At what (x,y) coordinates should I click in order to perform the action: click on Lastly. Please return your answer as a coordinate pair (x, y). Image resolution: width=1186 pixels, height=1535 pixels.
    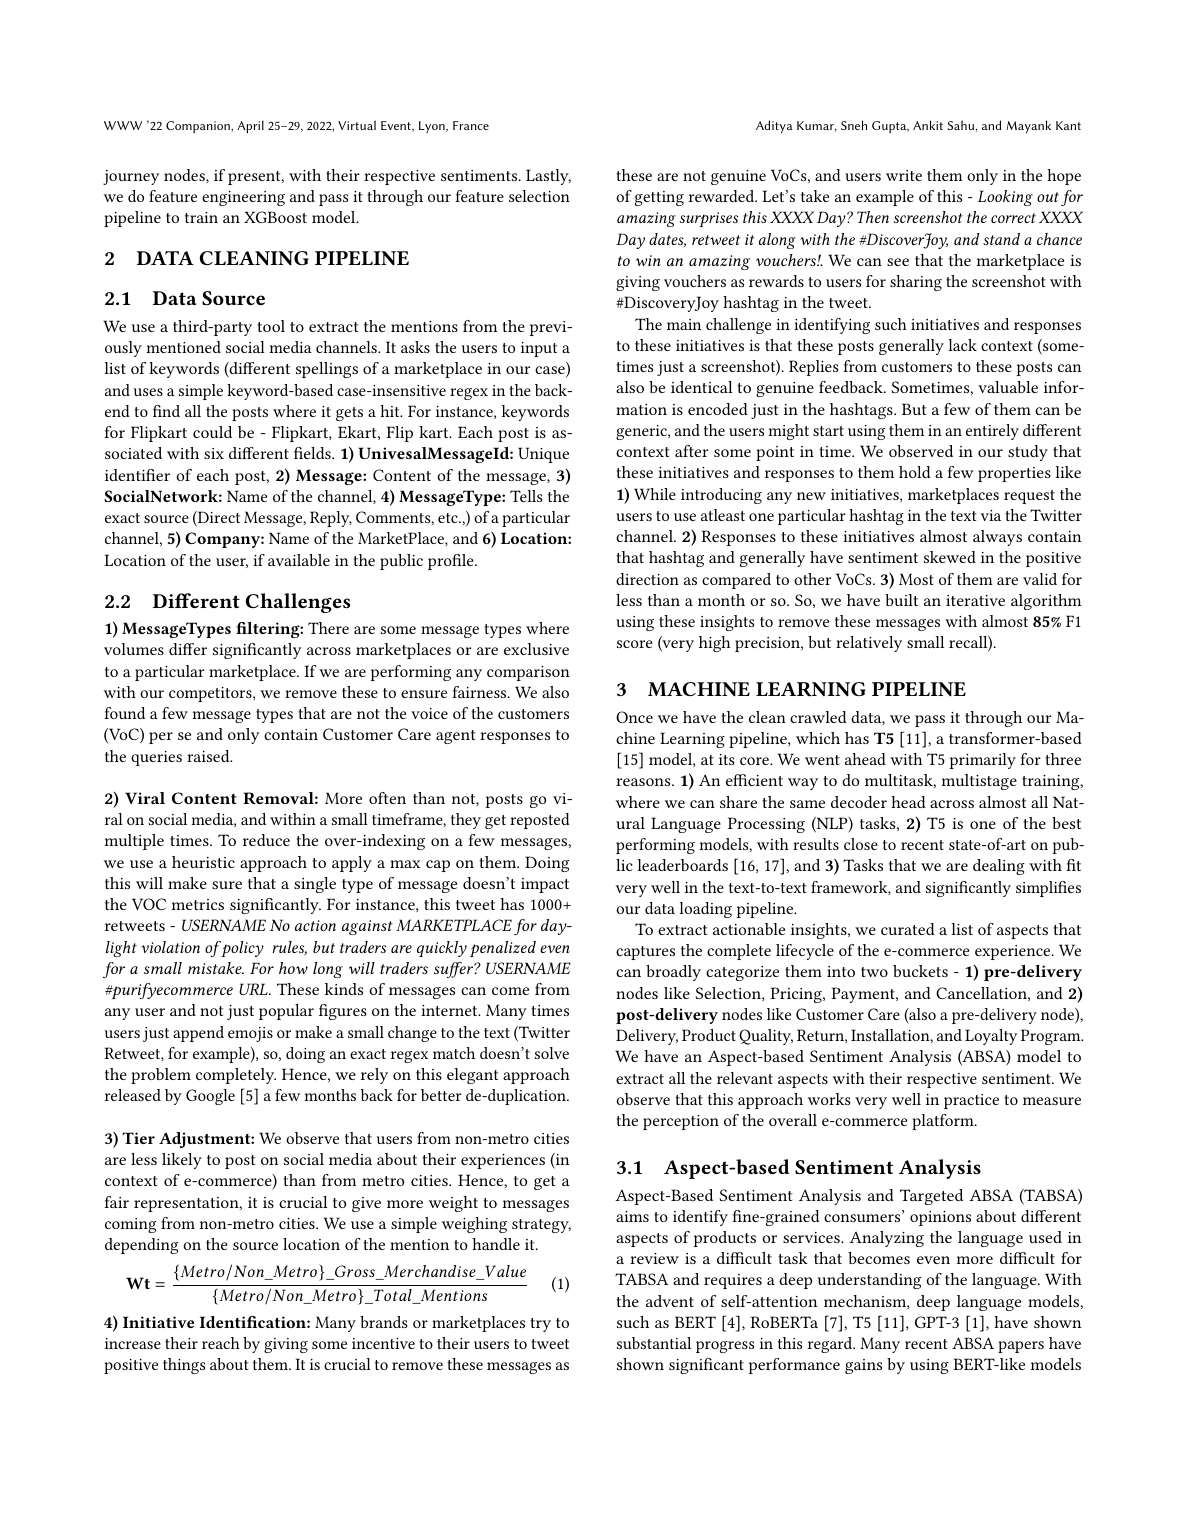
    Looking at the image, I should click on (548, 177).
